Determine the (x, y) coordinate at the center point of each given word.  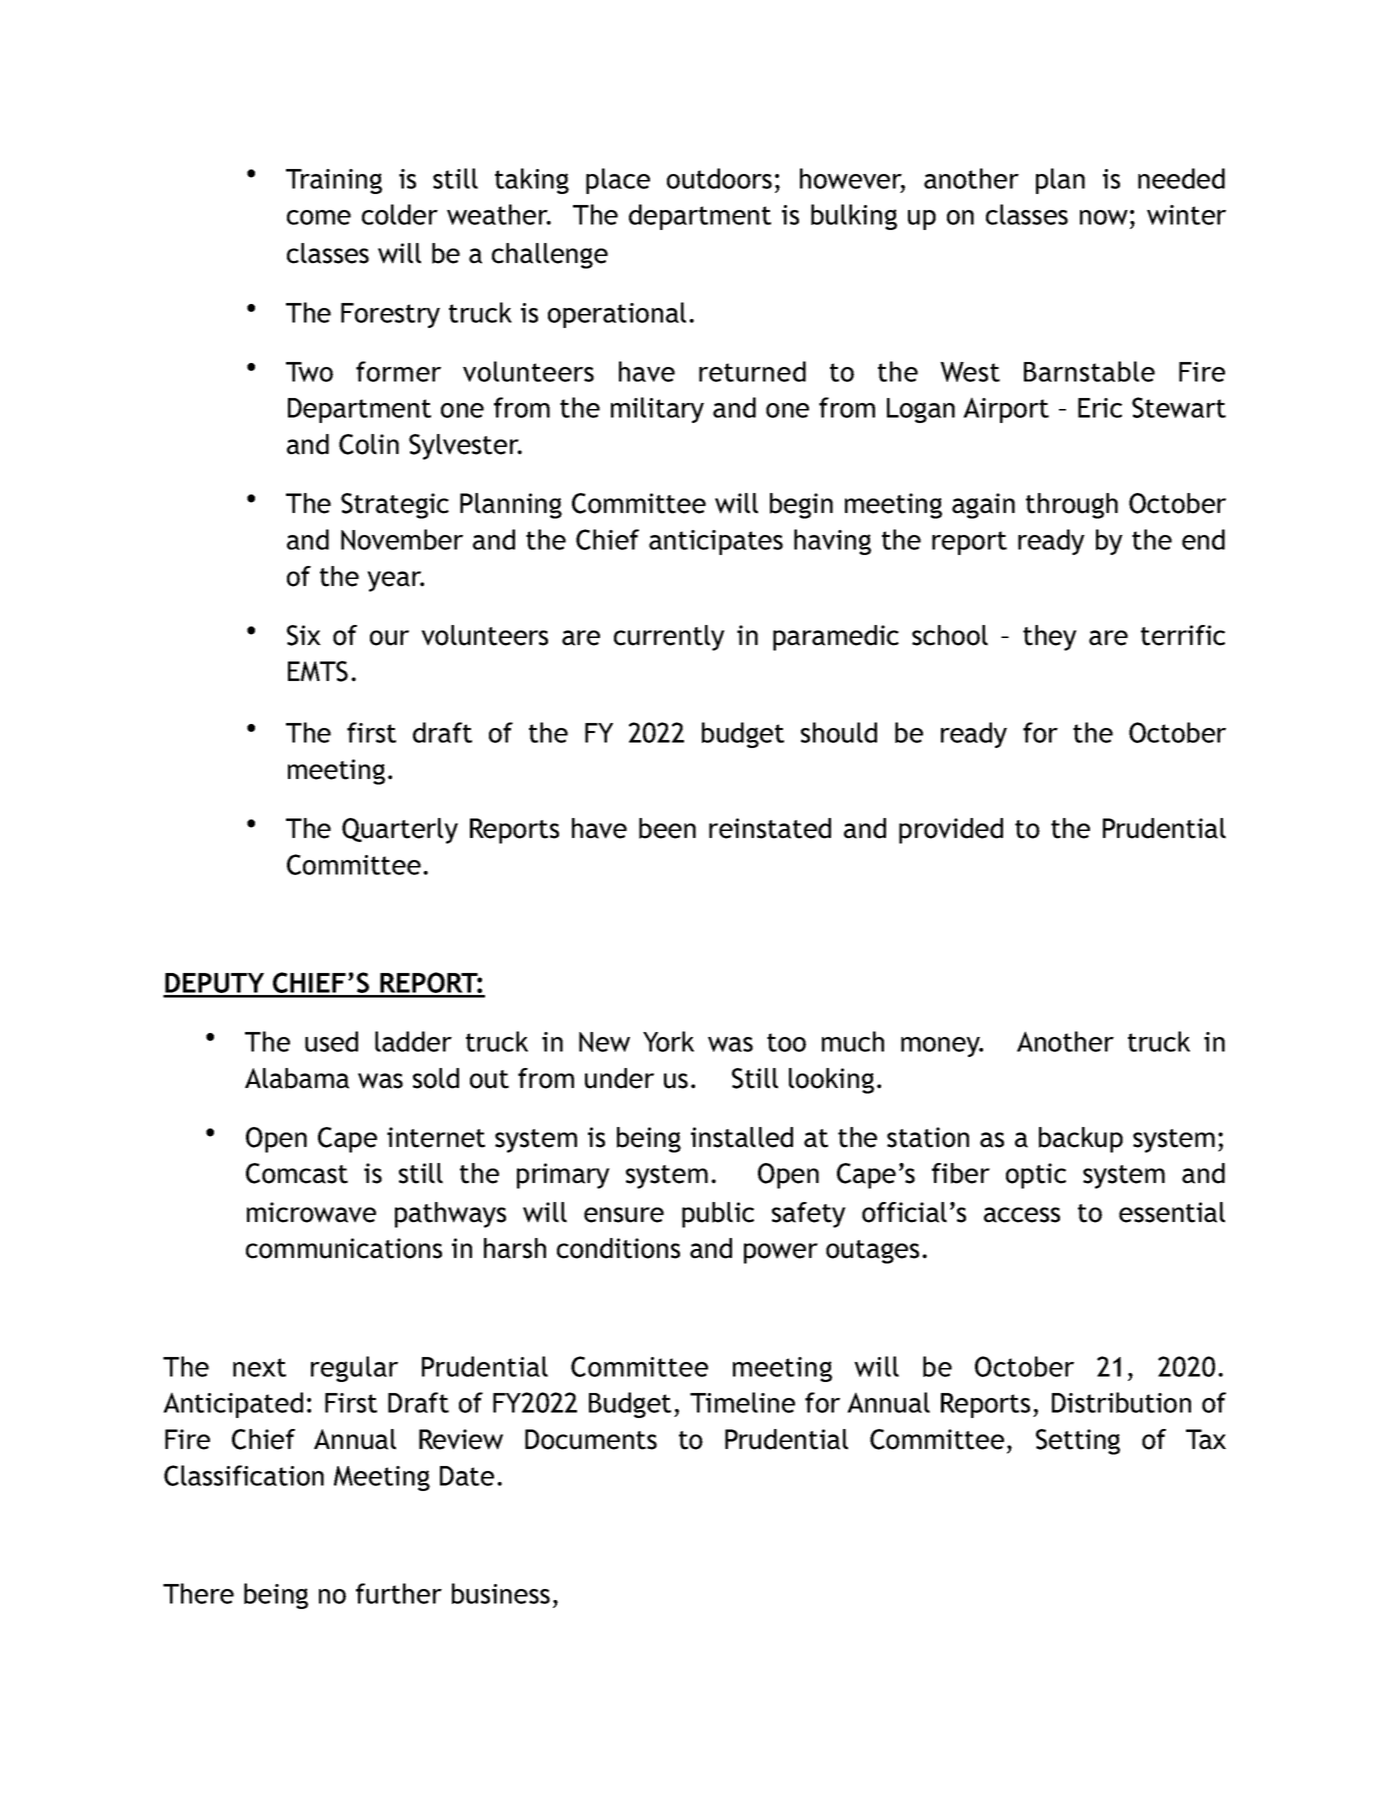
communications (344, 1248)
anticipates (716, 542)
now (1104, 217)
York (668, 1041)
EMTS (318, 671)
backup (1081, 1140)
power (781, 1253)
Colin (369, 444)
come (319, 217)
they (1050, 638)
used (331, 1041)
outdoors (719, 178)
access (1022, 1215)
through (1072, 506)
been (667, 828)
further (399, 1593)
